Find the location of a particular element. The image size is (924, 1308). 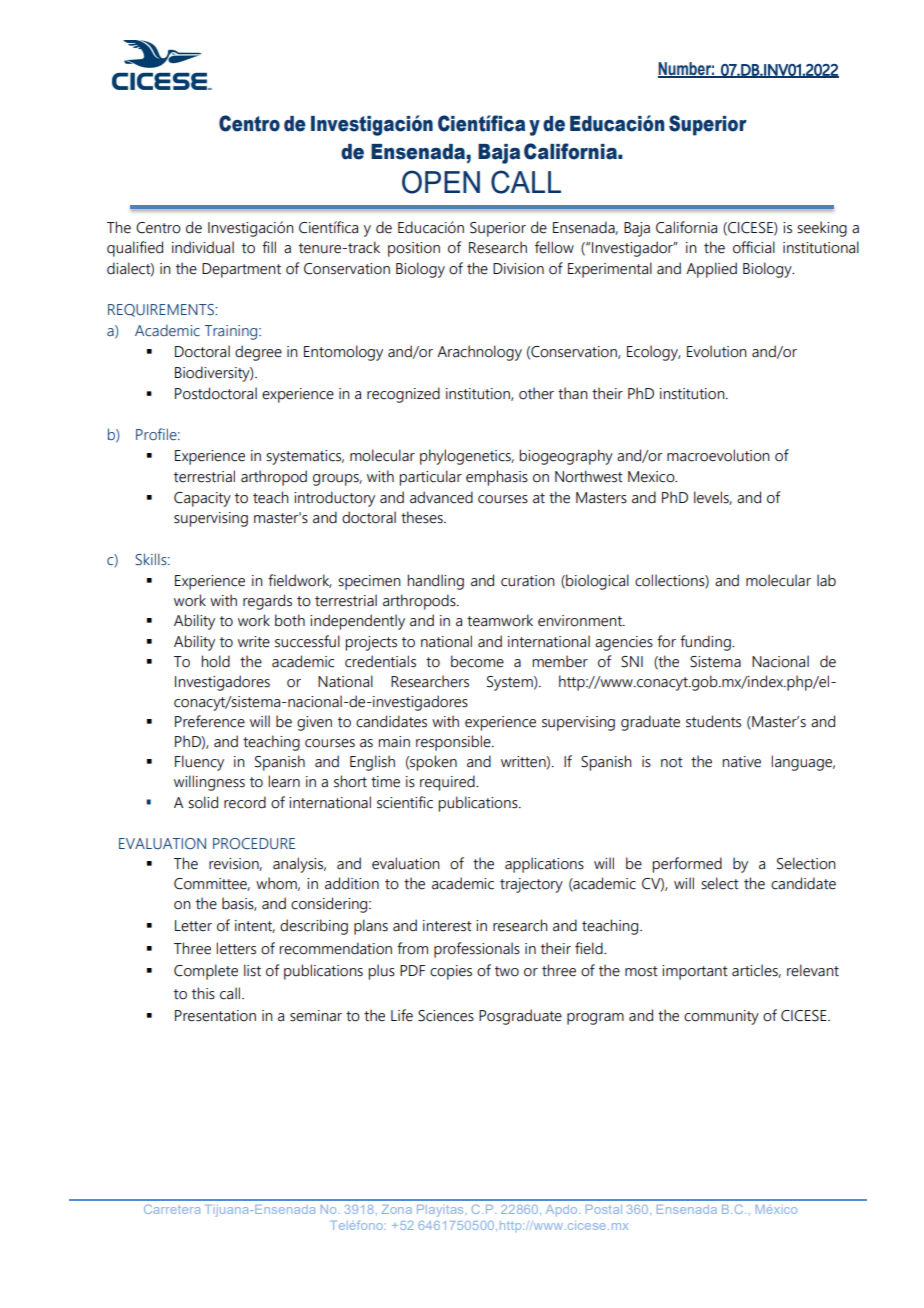

become is located at coordinates (477, 661).
